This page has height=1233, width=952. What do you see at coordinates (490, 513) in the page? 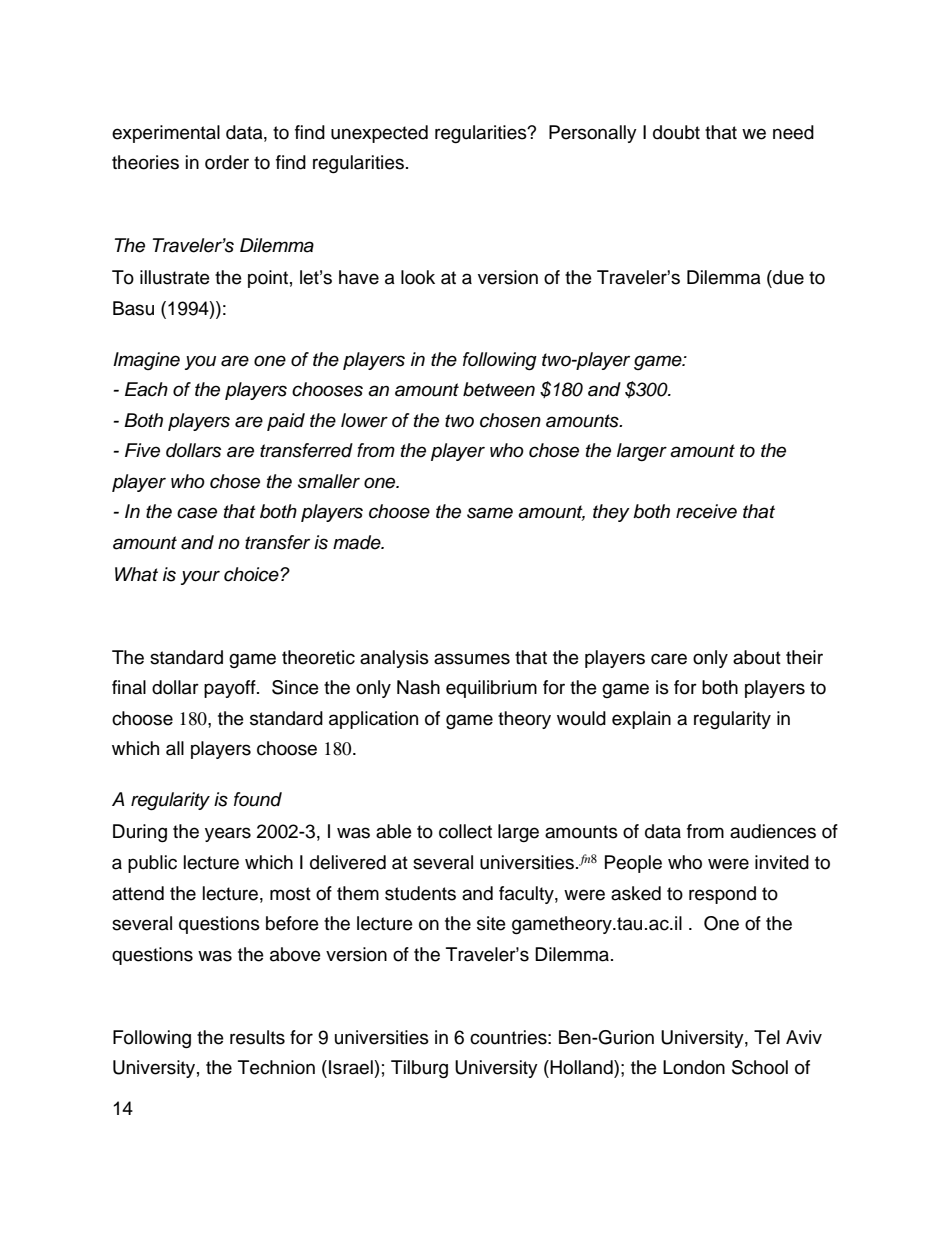
I see `same` at bounding box center [490, 513].
